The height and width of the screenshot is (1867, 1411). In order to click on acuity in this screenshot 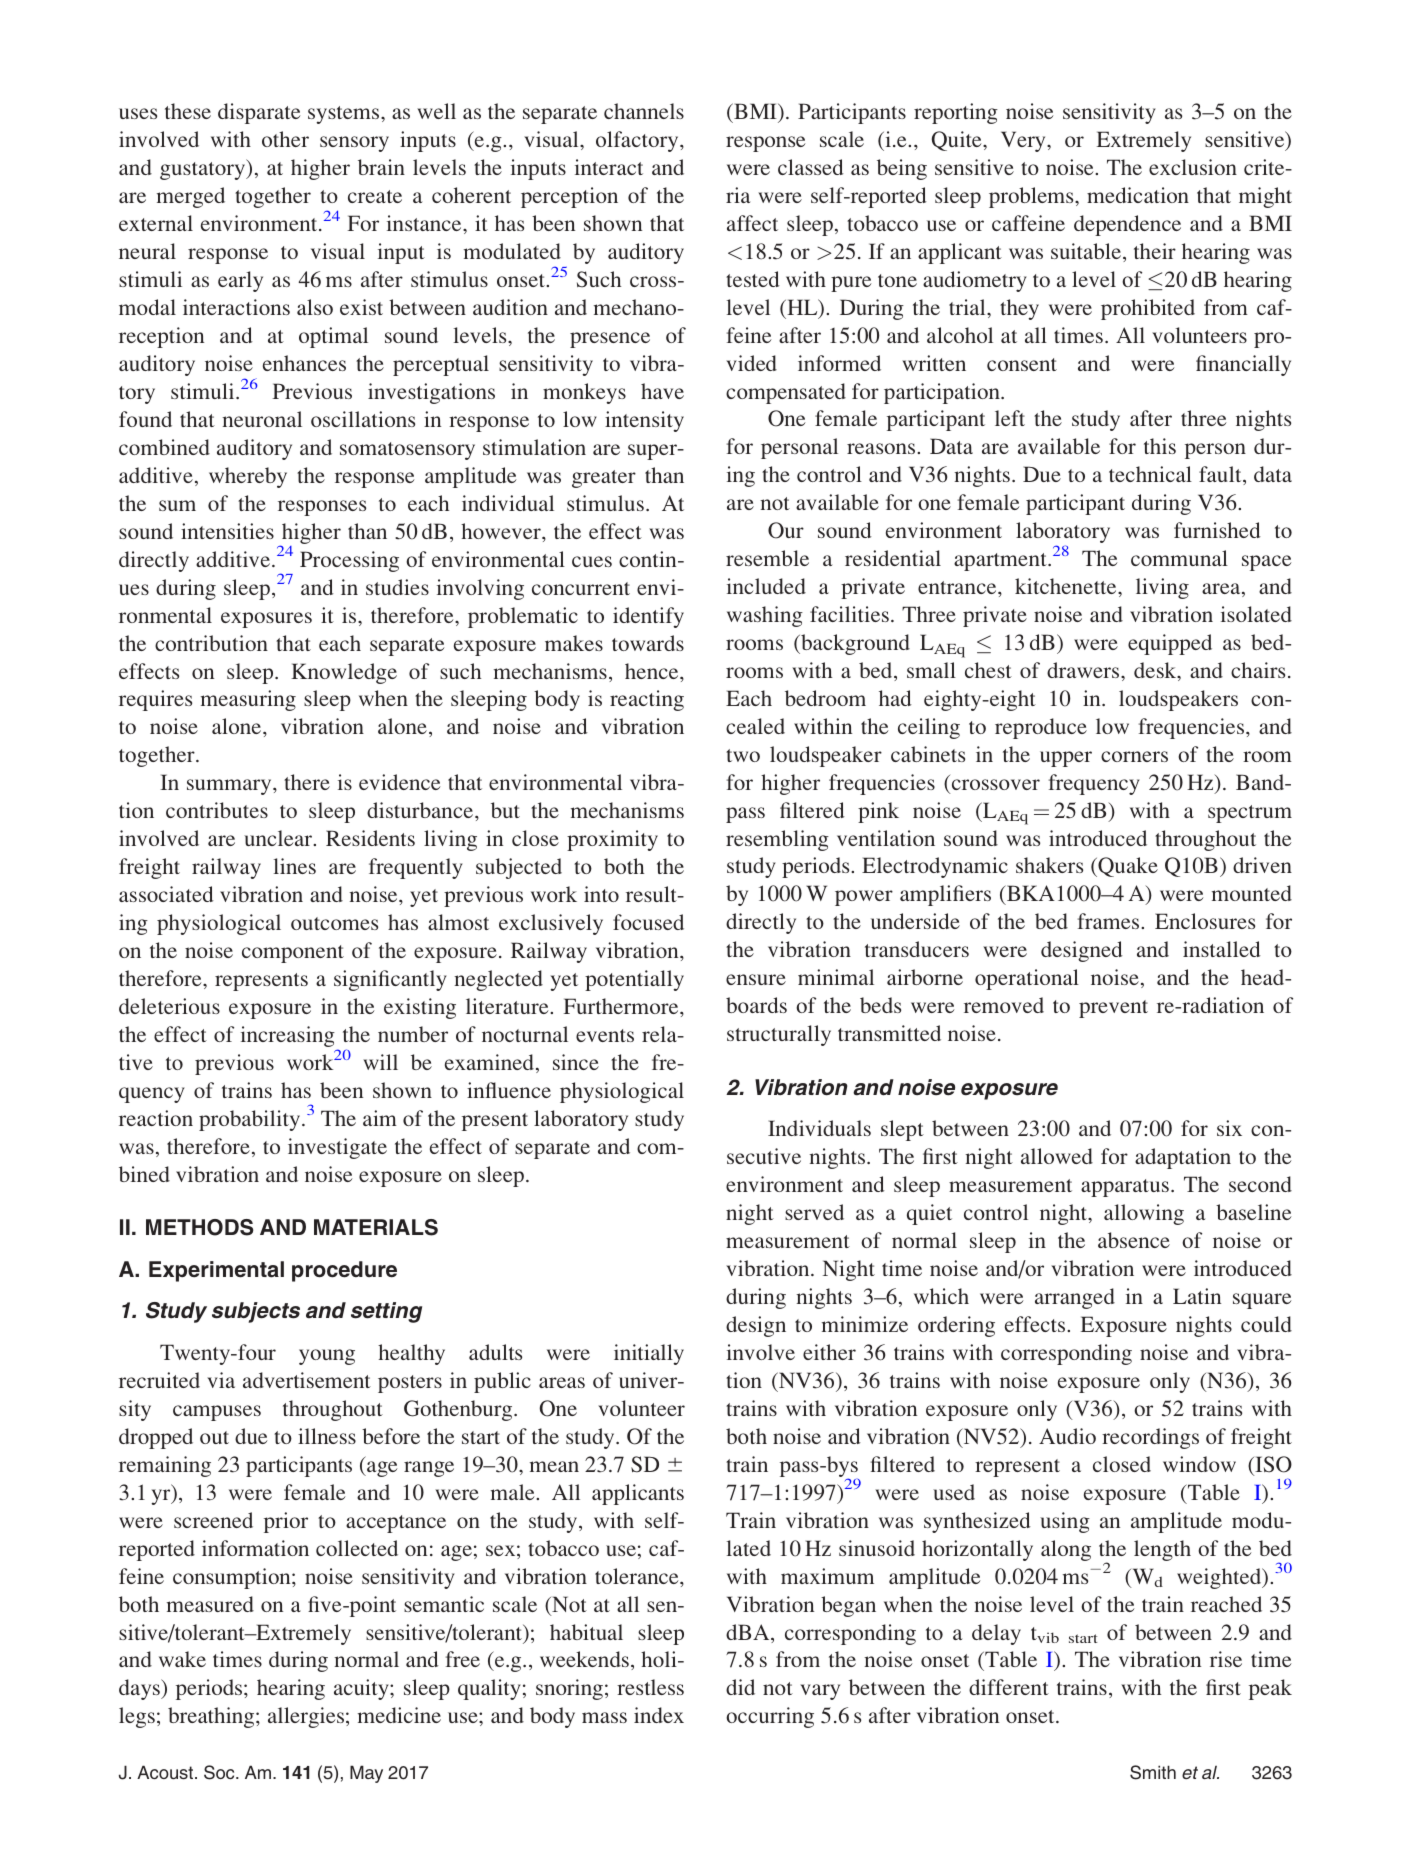, I will do `click(362, 1689)`.
